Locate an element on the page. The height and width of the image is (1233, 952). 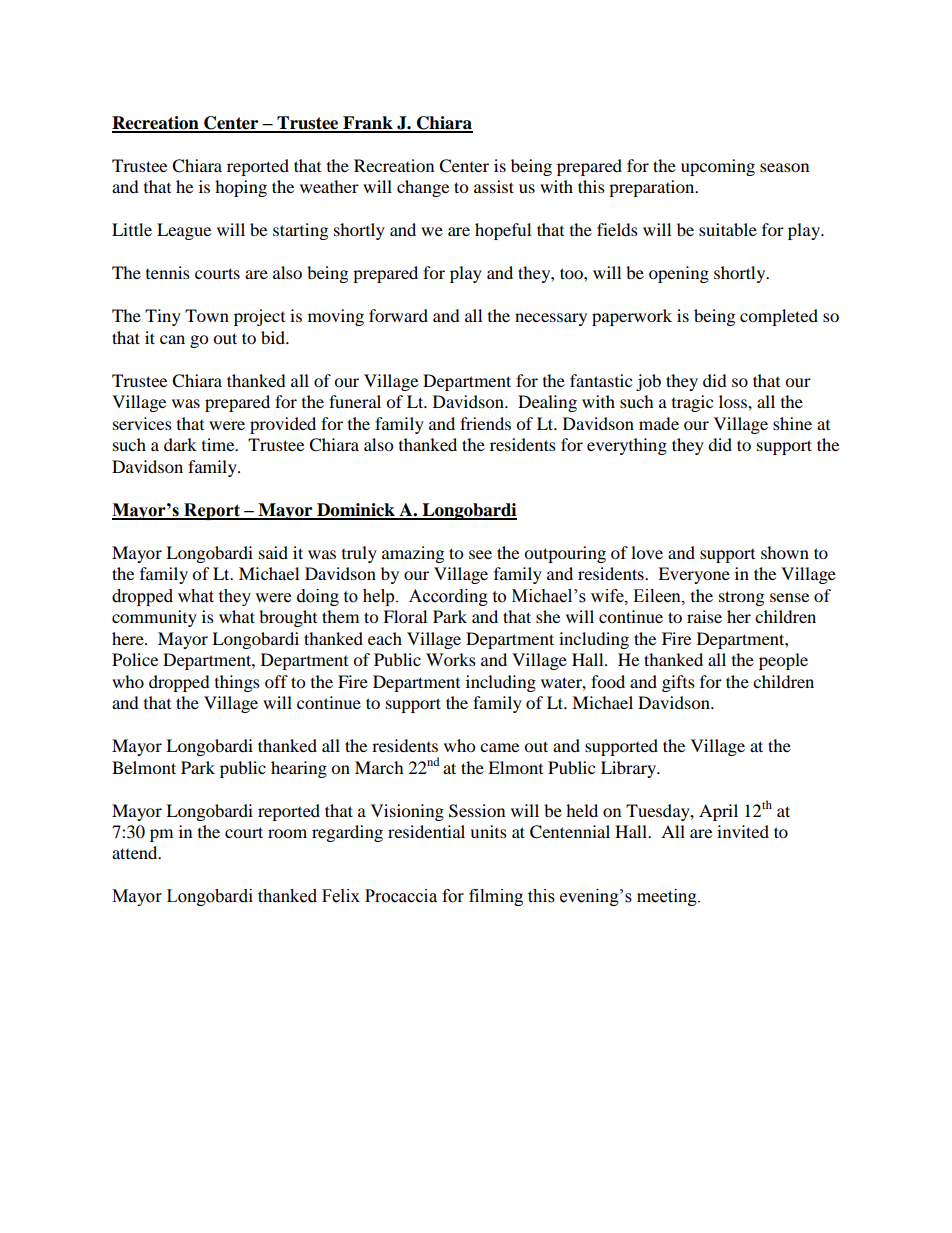
hoping is located at coordinates (241, 188).
